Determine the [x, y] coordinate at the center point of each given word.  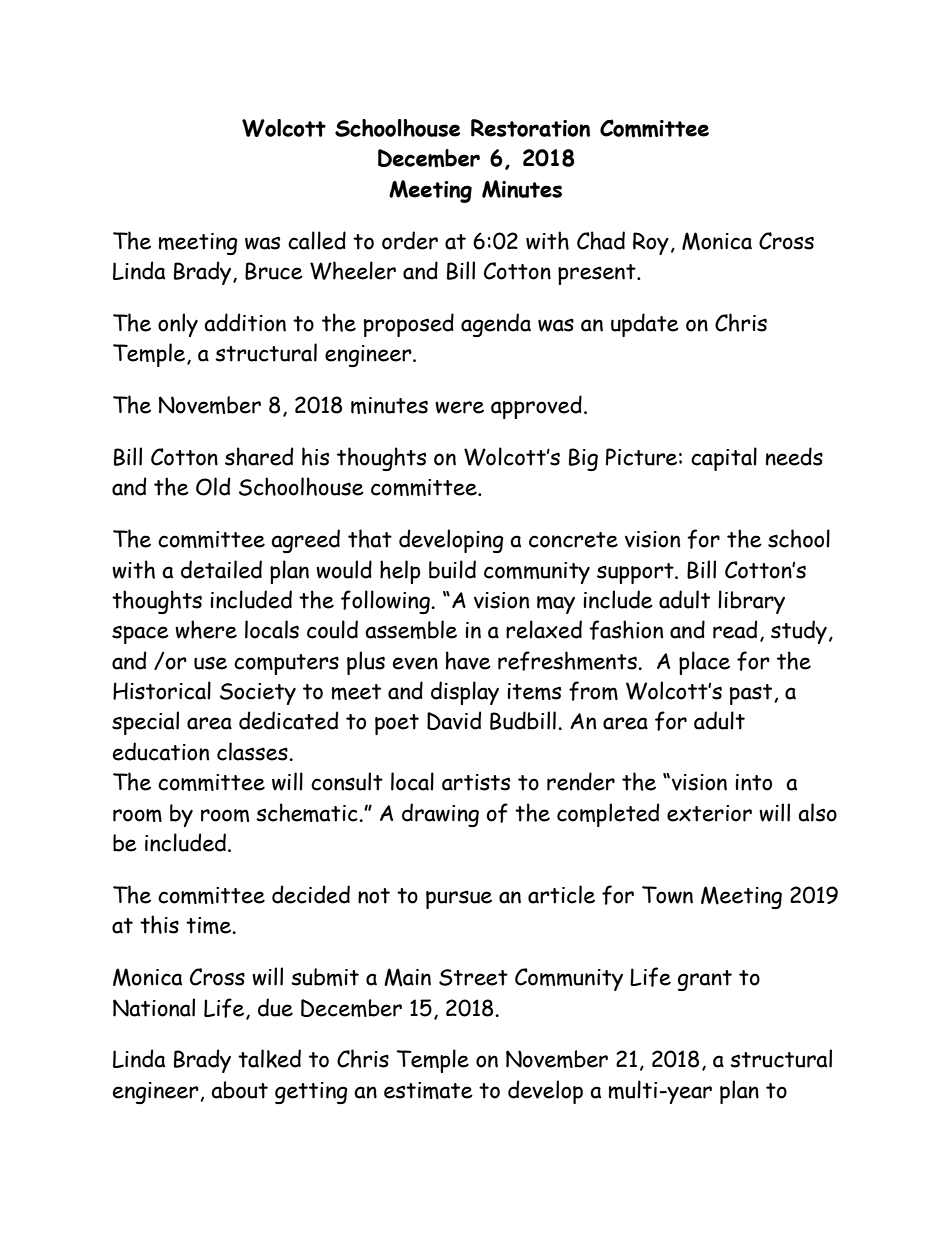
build [452, 569]
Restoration [530, 128]
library [751, 602]
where [206, 629]
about [239, 1090]
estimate [428, 1090]
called [317, 240]
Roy [651, 243]
